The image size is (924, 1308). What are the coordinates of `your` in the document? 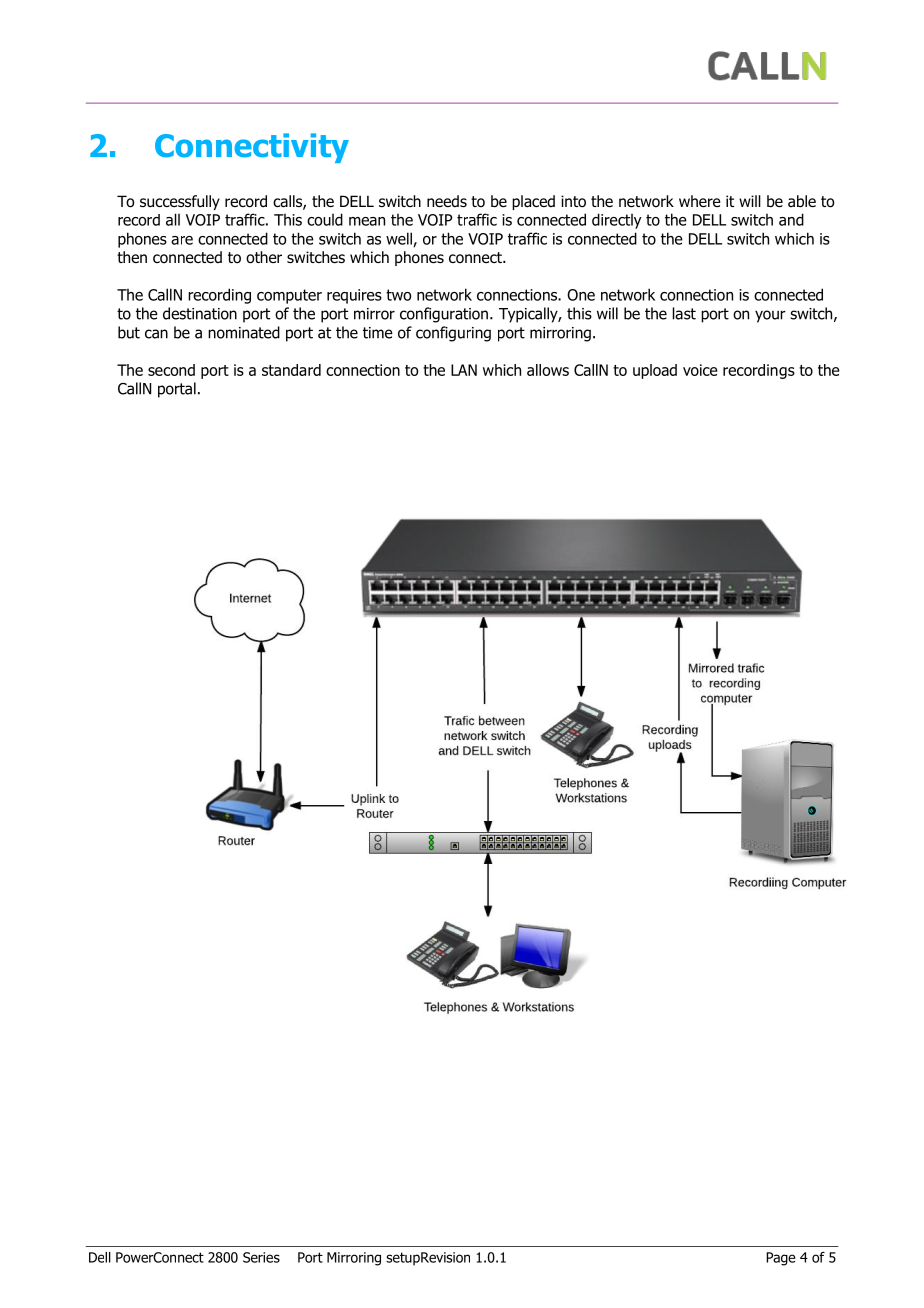 It's located at (770, 316).
